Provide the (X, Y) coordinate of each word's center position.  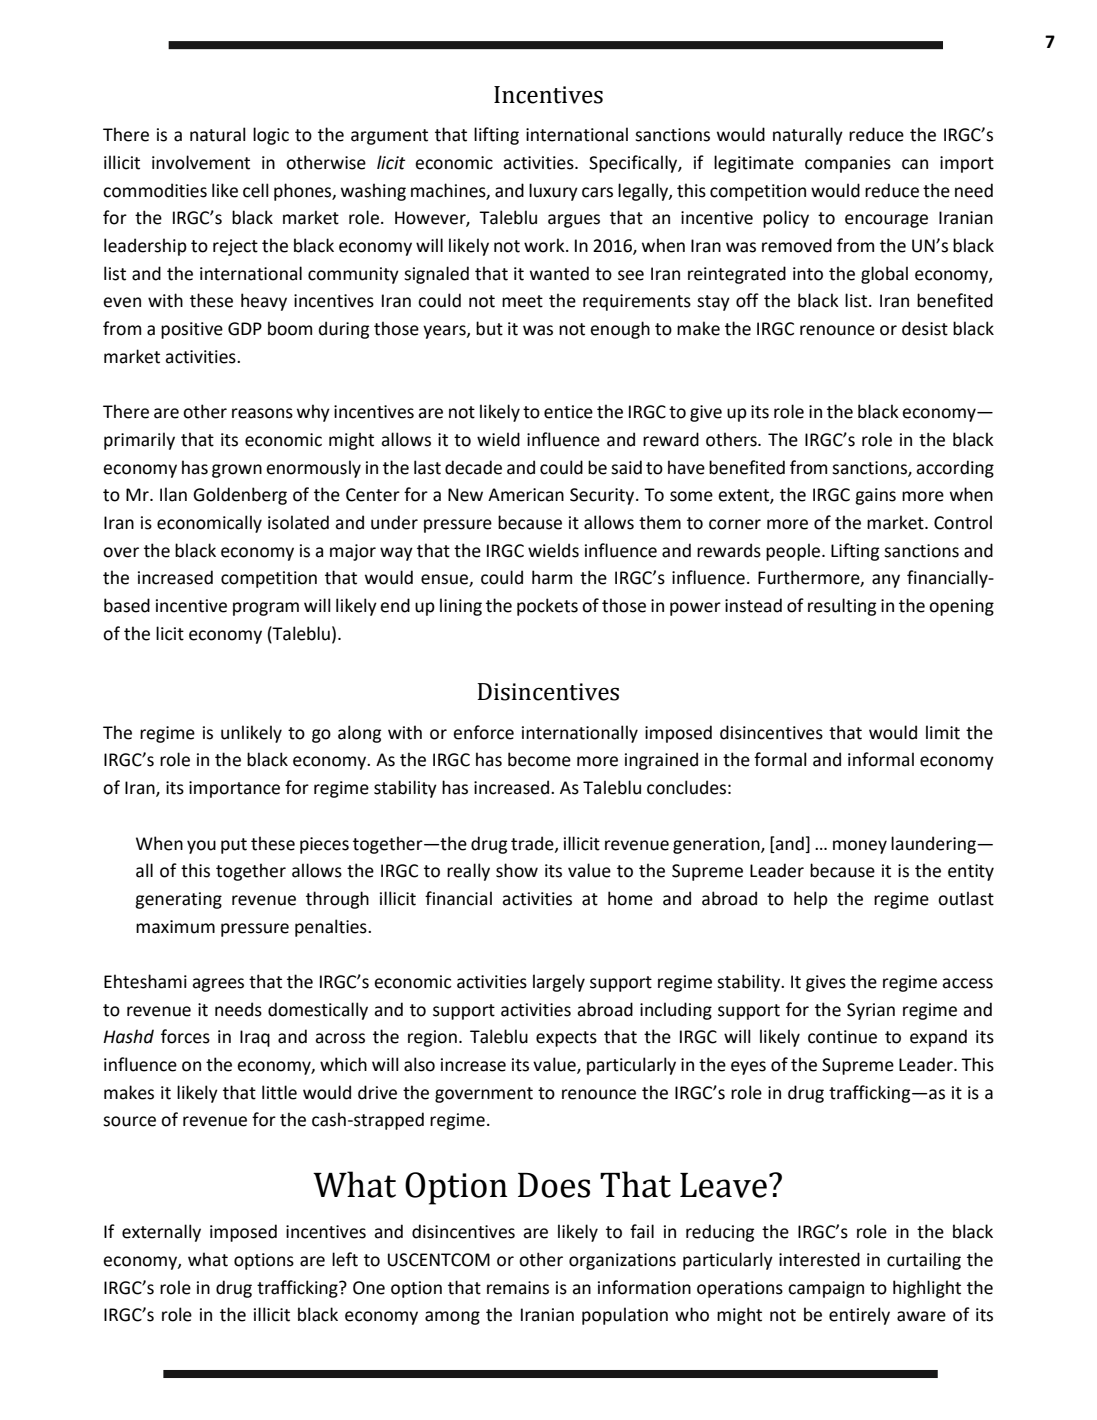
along (359, 734)
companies (848, 164)
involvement (201, 162)
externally (161, 1233)
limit (943, 732)
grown (237, 471)
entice (568, 412)
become (539, 759)
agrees (218, 985)
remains (518, 1288)
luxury (553, 192)
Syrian (871, 1011)
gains (875, 496)
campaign (826, 1289)
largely (559, 983)
